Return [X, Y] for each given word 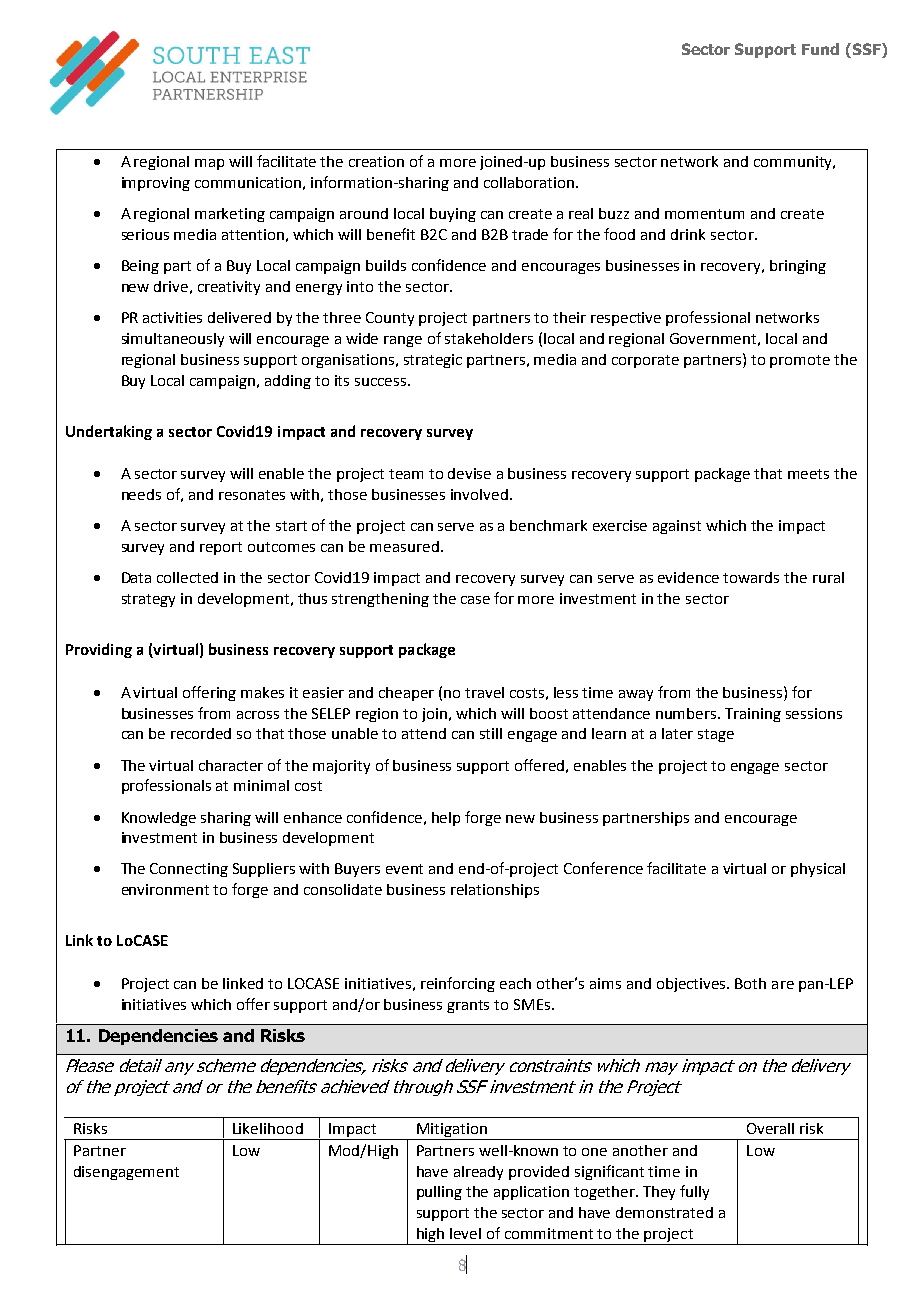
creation [376, 161]
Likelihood [268, 1128]
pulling [439, 1193]
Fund [820, 49]
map [209, 164]
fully [694, 1192]
